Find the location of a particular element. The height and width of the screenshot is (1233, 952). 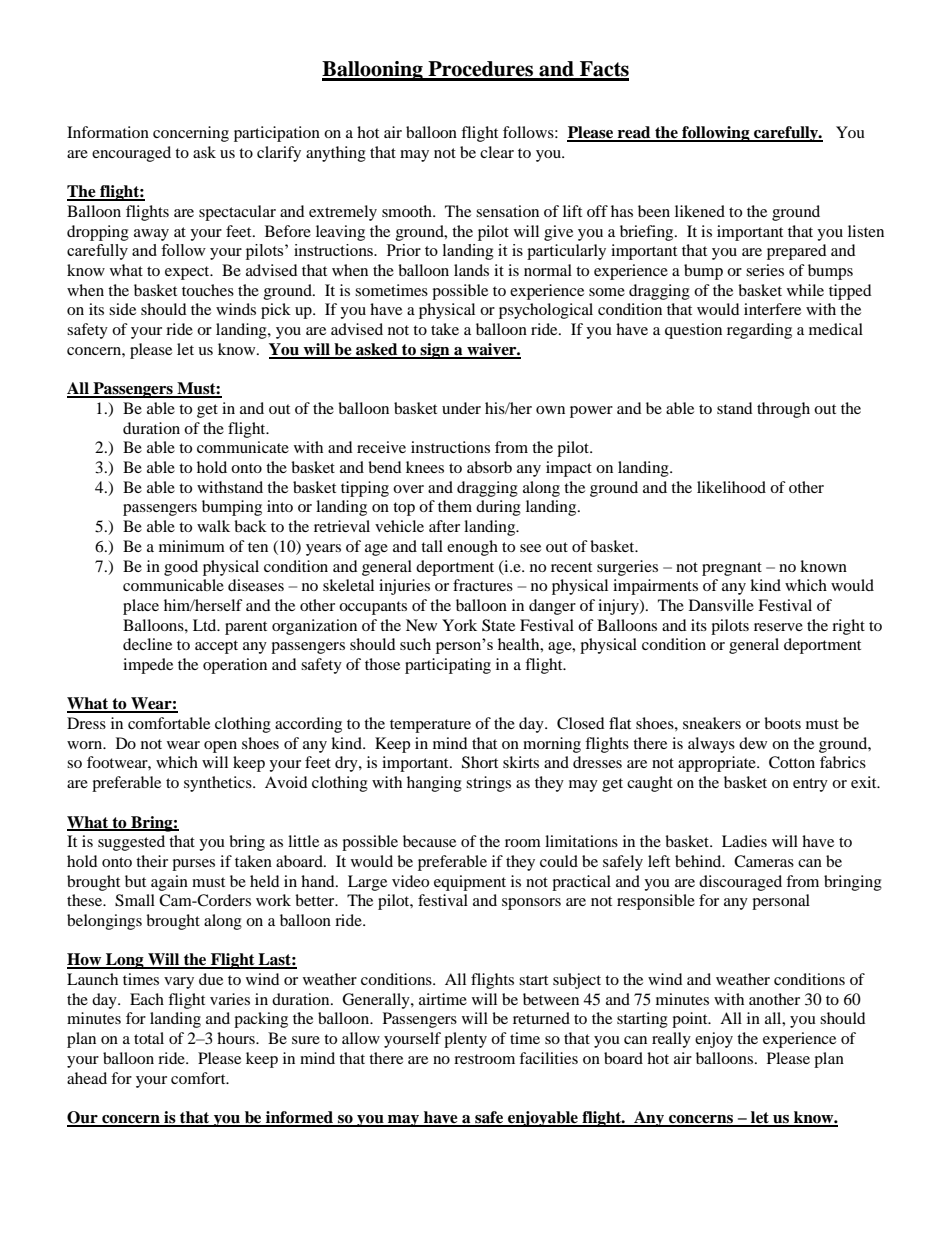

equipment is located at coordinates (470, 883).
